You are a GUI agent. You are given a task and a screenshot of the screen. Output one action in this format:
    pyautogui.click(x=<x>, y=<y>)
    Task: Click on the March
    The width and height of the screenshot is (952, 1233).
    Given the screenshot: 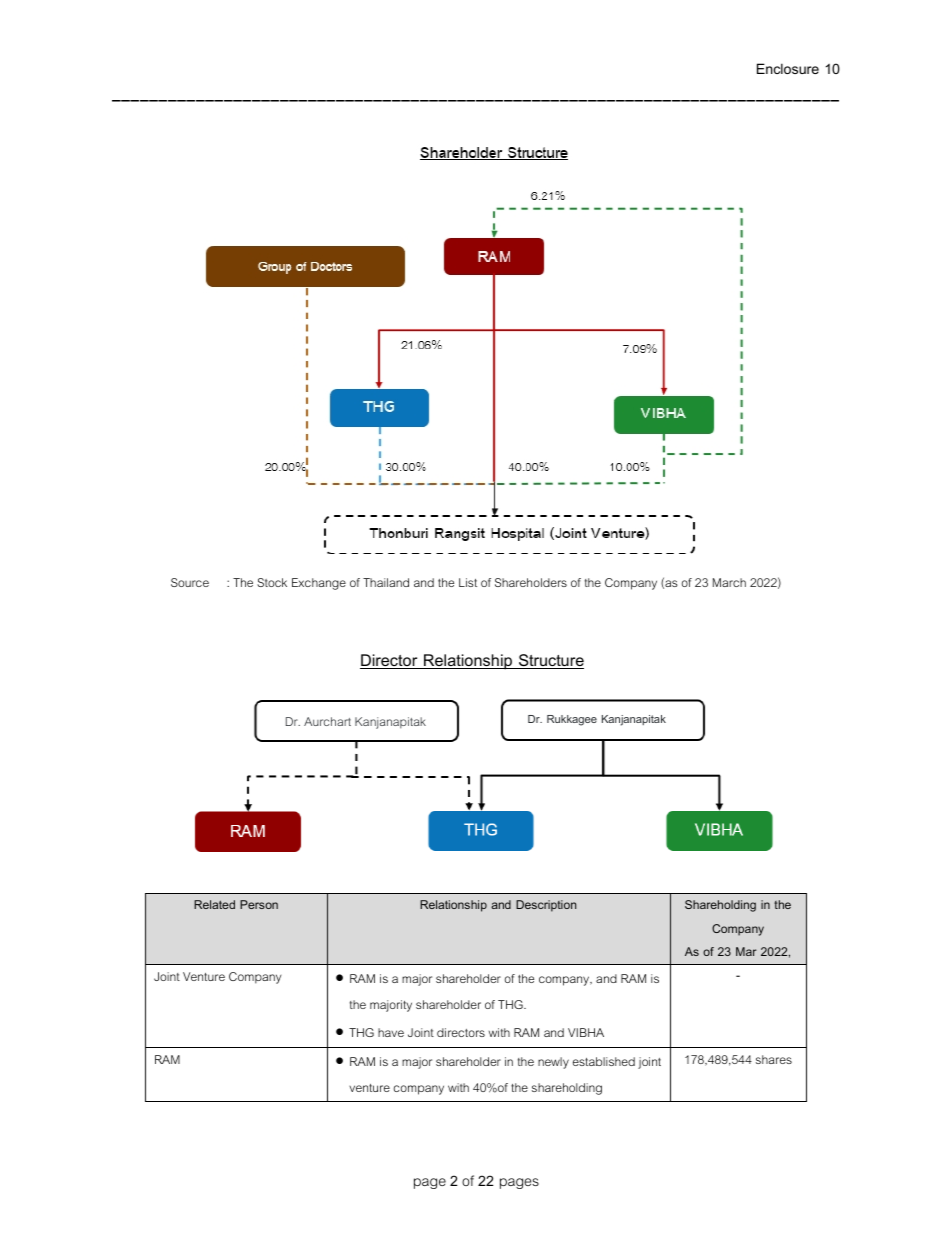 What is the action you would take?
    pyautogui.click(x=729, y=582)
